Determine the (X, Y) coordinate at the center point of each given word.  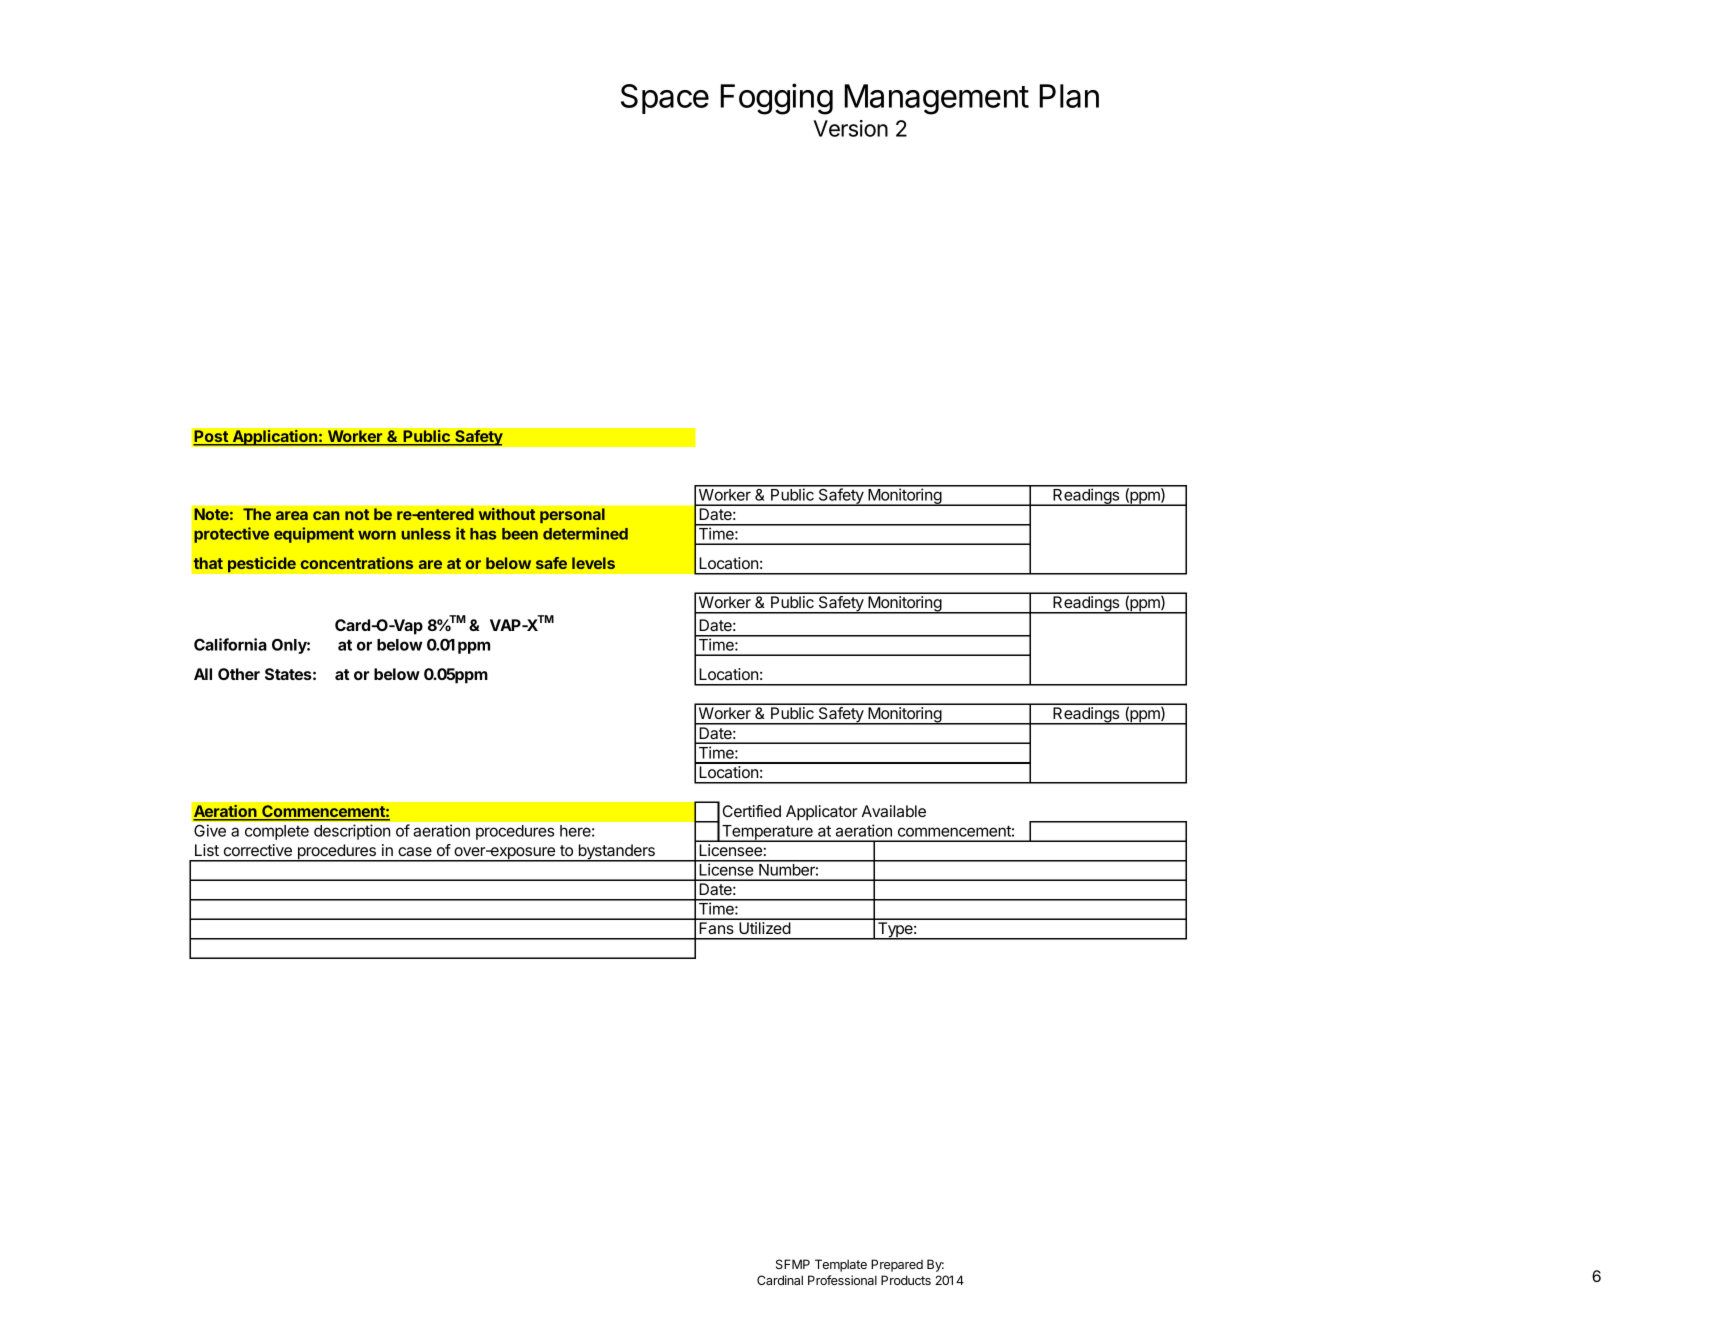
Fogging (776, 99)
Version (850, 128)
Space (665, 99)
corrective (258, 850)
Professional (842, 1280)
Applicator (822, 813)
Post (211, 437)
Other (239, 674)
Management (936, 99)
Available (894, 811)
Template (841, 1265)
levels (593, 563)
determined (585, 533)
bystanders (616, 853)
